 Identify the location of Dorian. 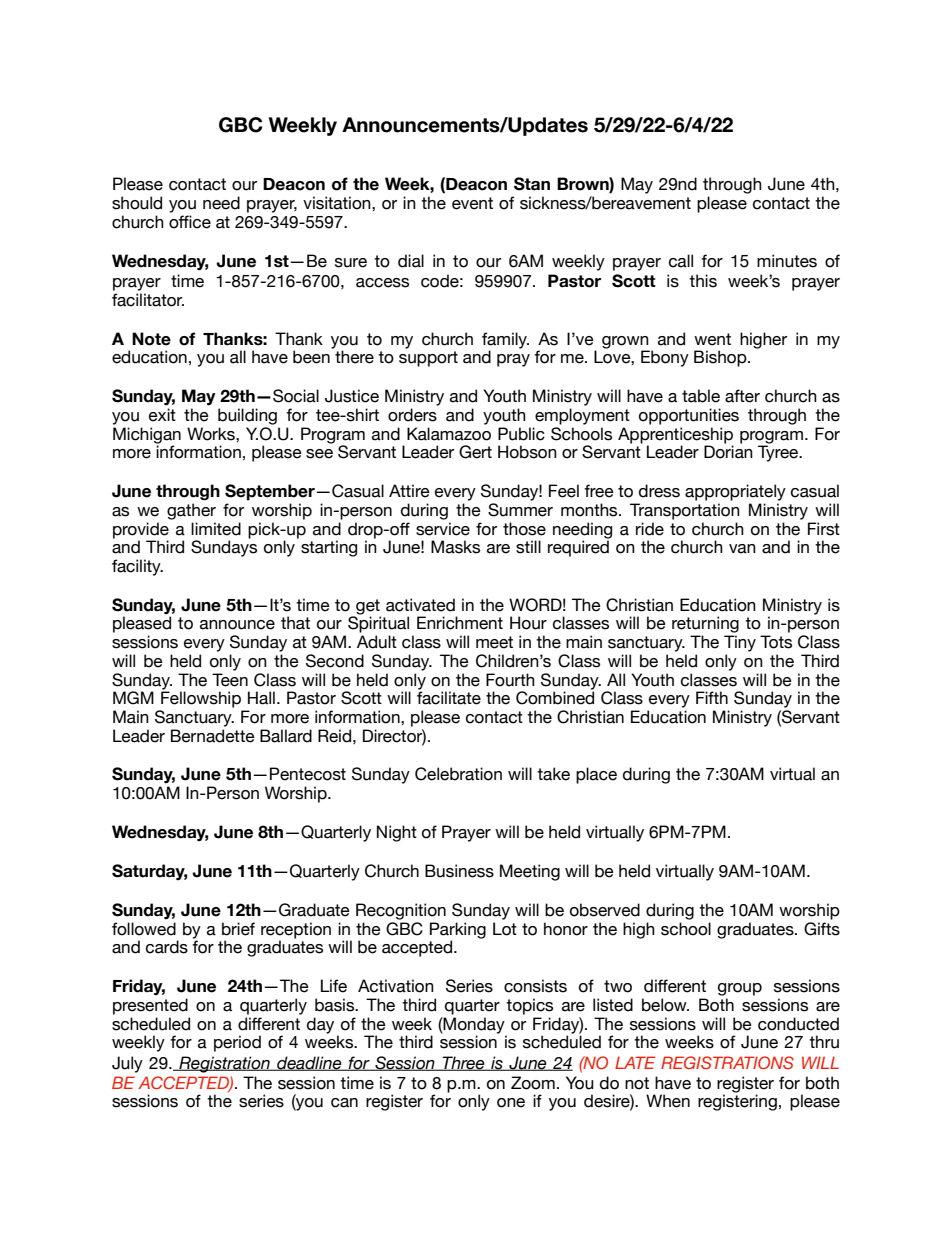
(728, 452).
